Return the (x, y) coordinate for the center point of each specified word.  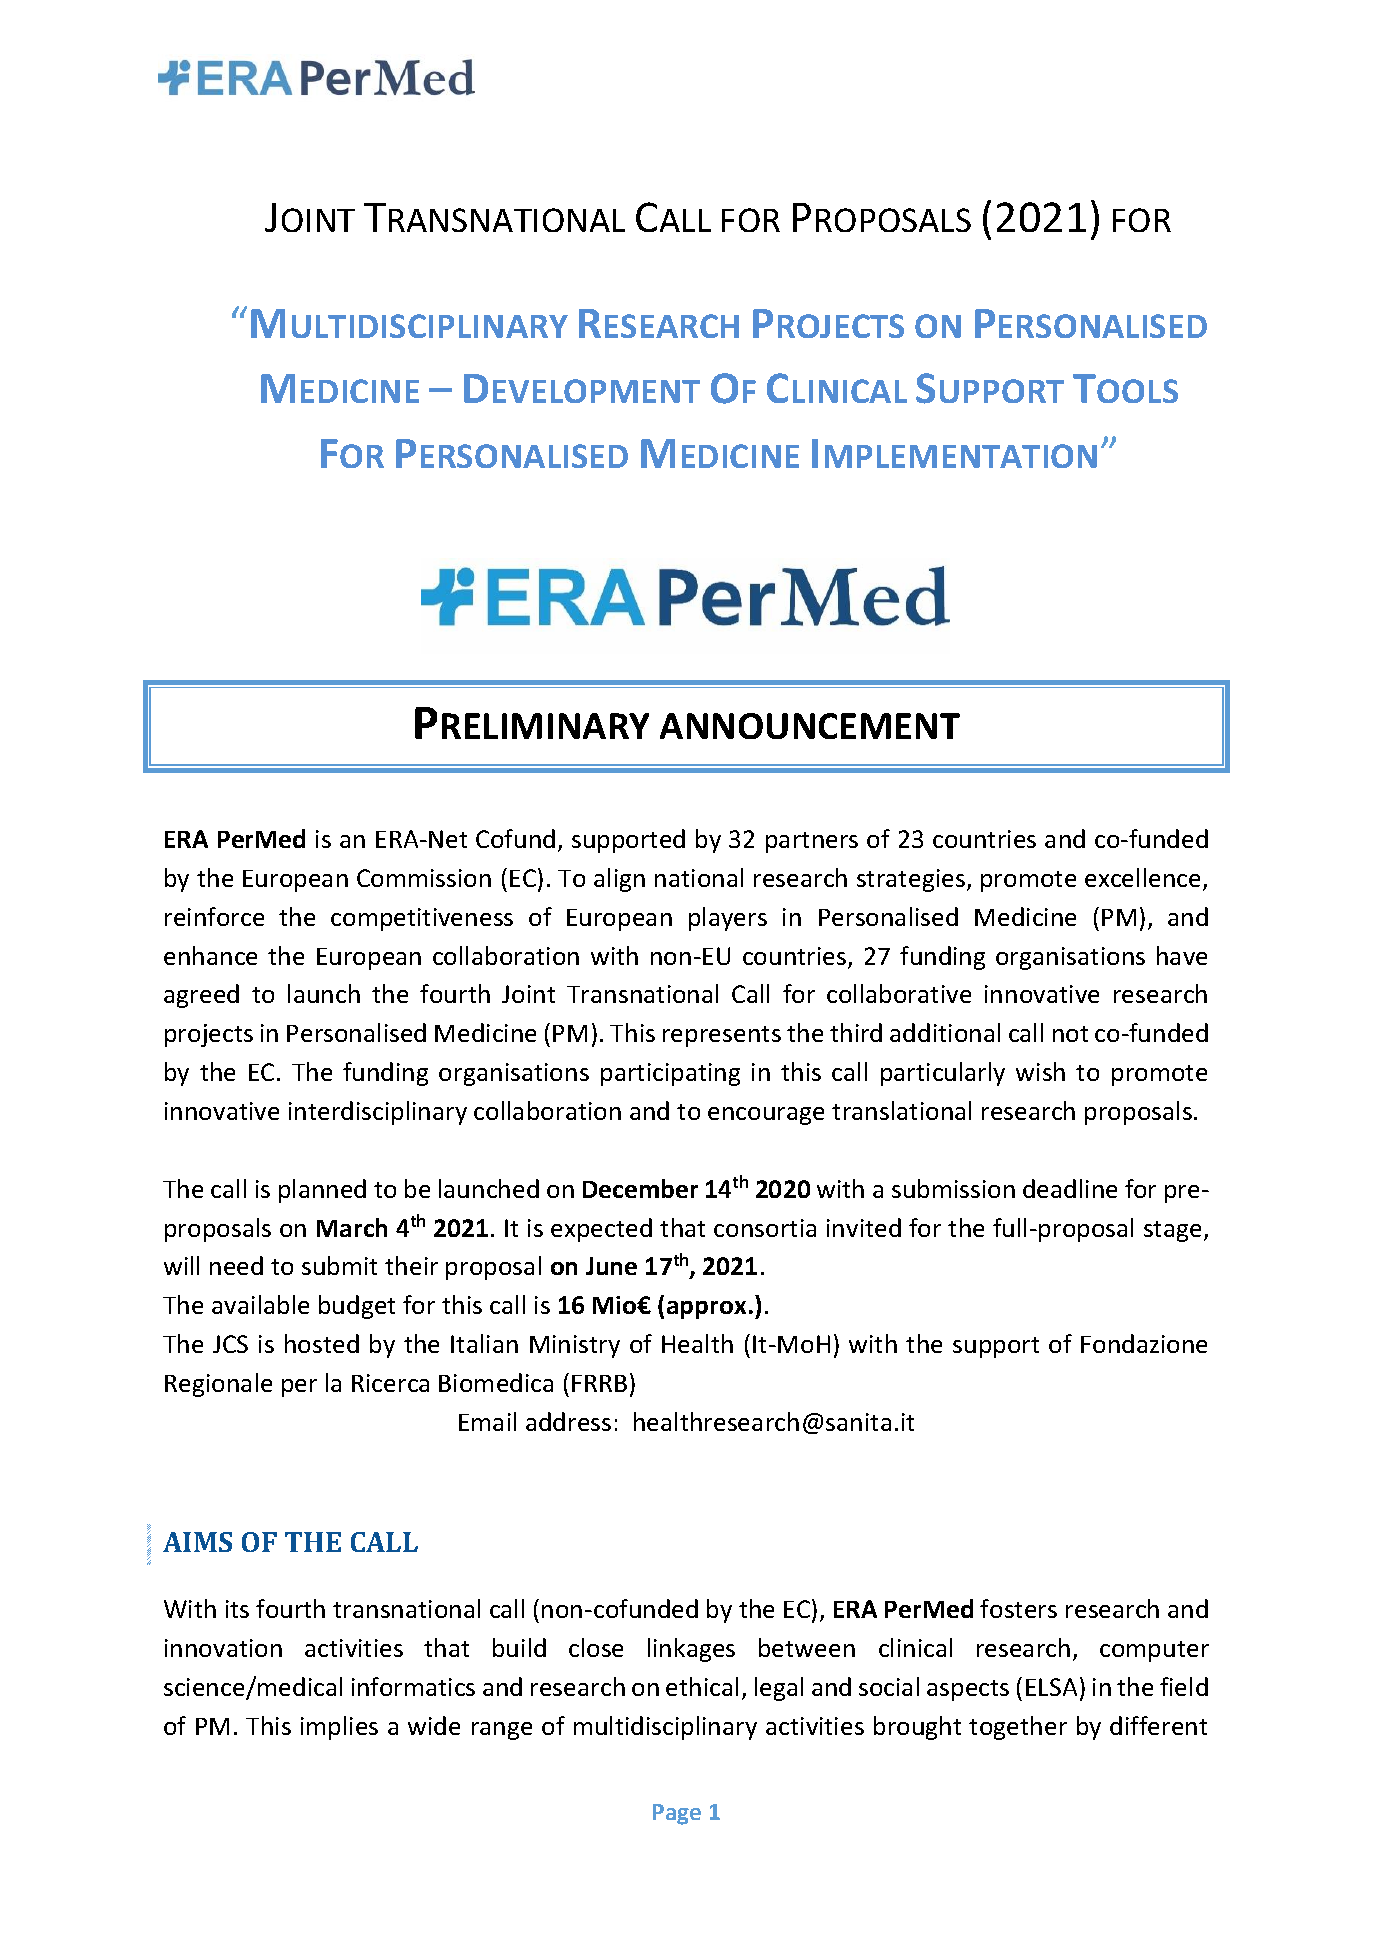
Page (677, 1814)
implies (339, 1728)
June (611, 1266)
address (568, 1421)
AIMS (197, 1542)
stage (1172, 1231)
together (1018, 1728)
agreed (201, 996)
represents (722, 1036)
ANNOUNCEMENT (810, 726)
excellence (1142, 877)
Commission (424, 878)
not (1070, 1034)
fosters (1018, 1608)
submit (339, 1265)
